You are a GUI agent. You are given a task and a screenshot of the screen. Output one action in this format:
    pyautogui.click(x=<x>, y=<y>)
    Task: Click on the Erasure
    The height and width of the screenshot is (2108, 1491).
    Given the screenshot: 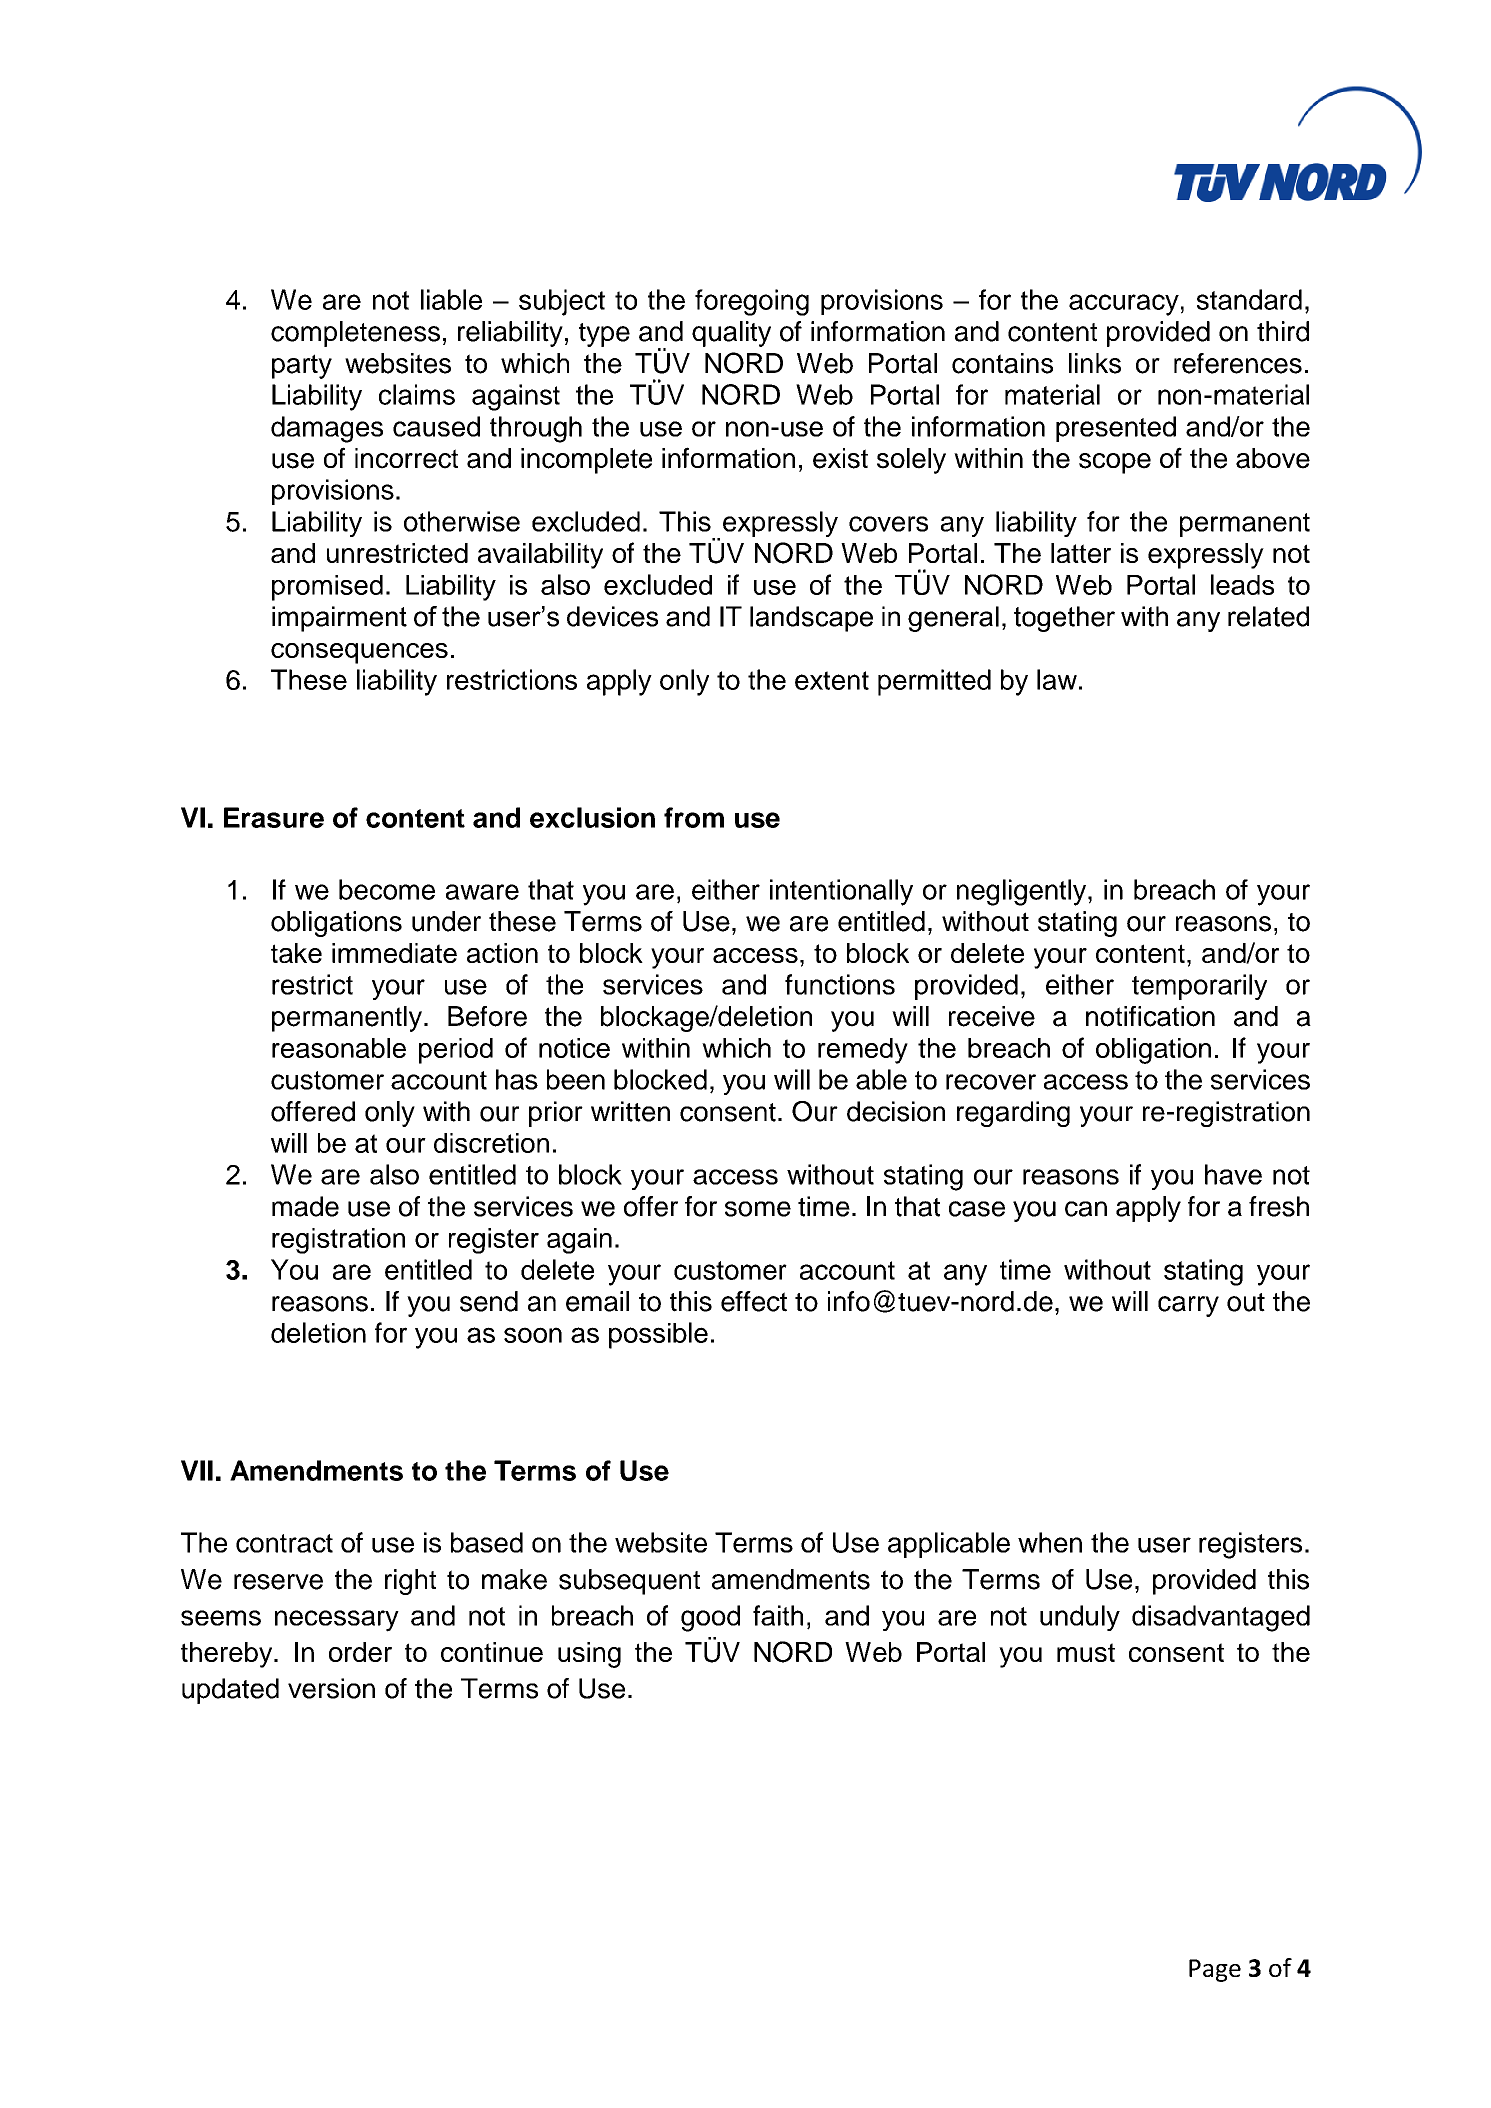 What is the action you would take?
    pyautogui.click(x=274, y=817)
